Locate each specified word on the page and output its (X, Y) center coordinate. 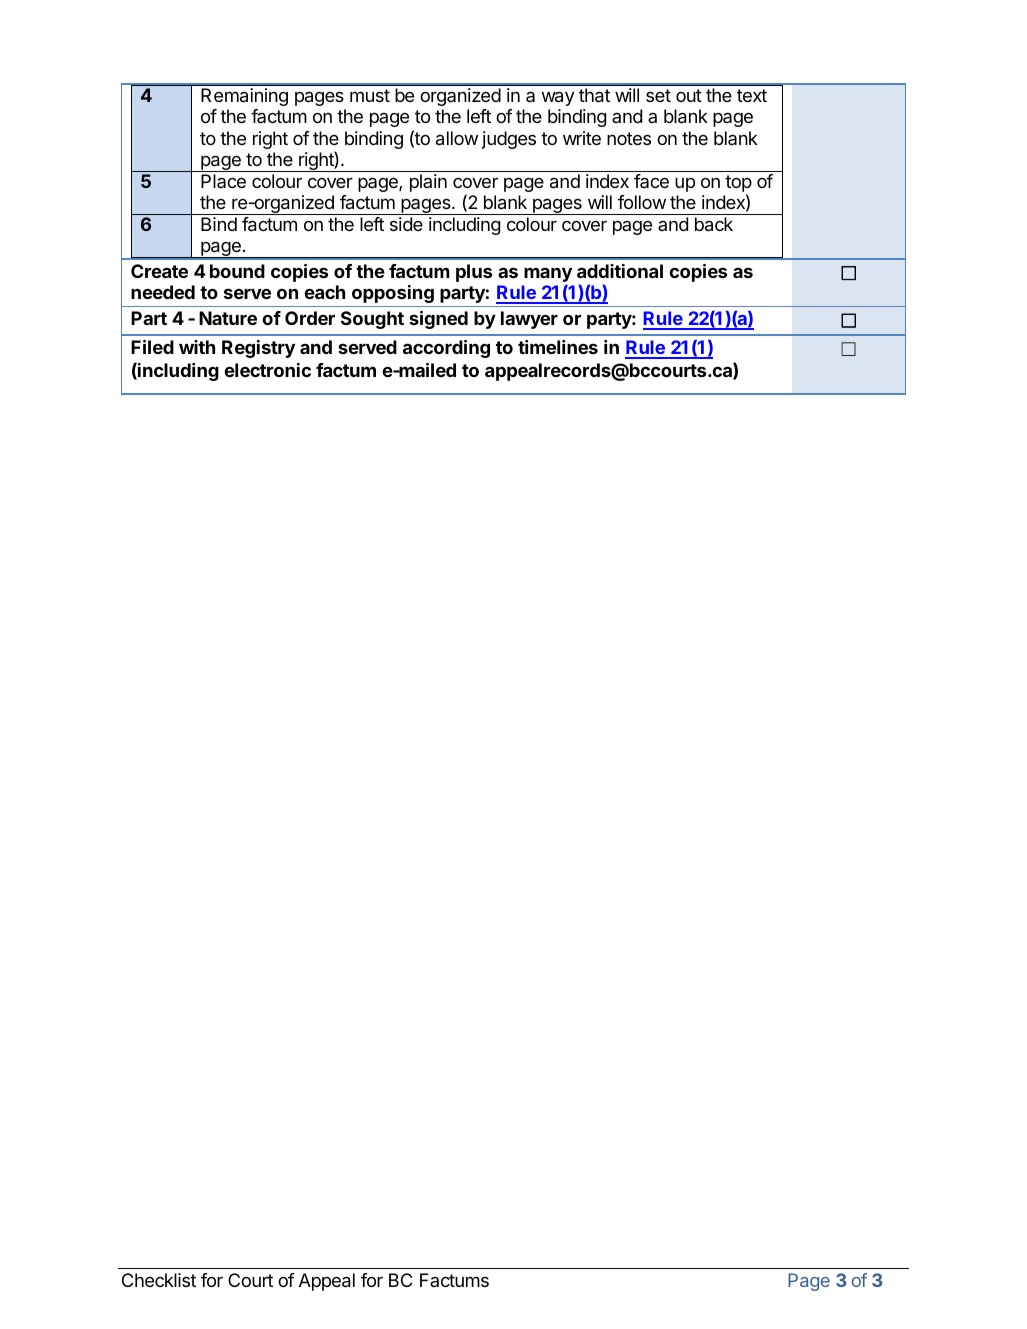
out (689, 95)
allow (457, 138)
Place (223, 181)
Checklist (159, 1280)
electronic (268, 370)
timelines (558, 347)
